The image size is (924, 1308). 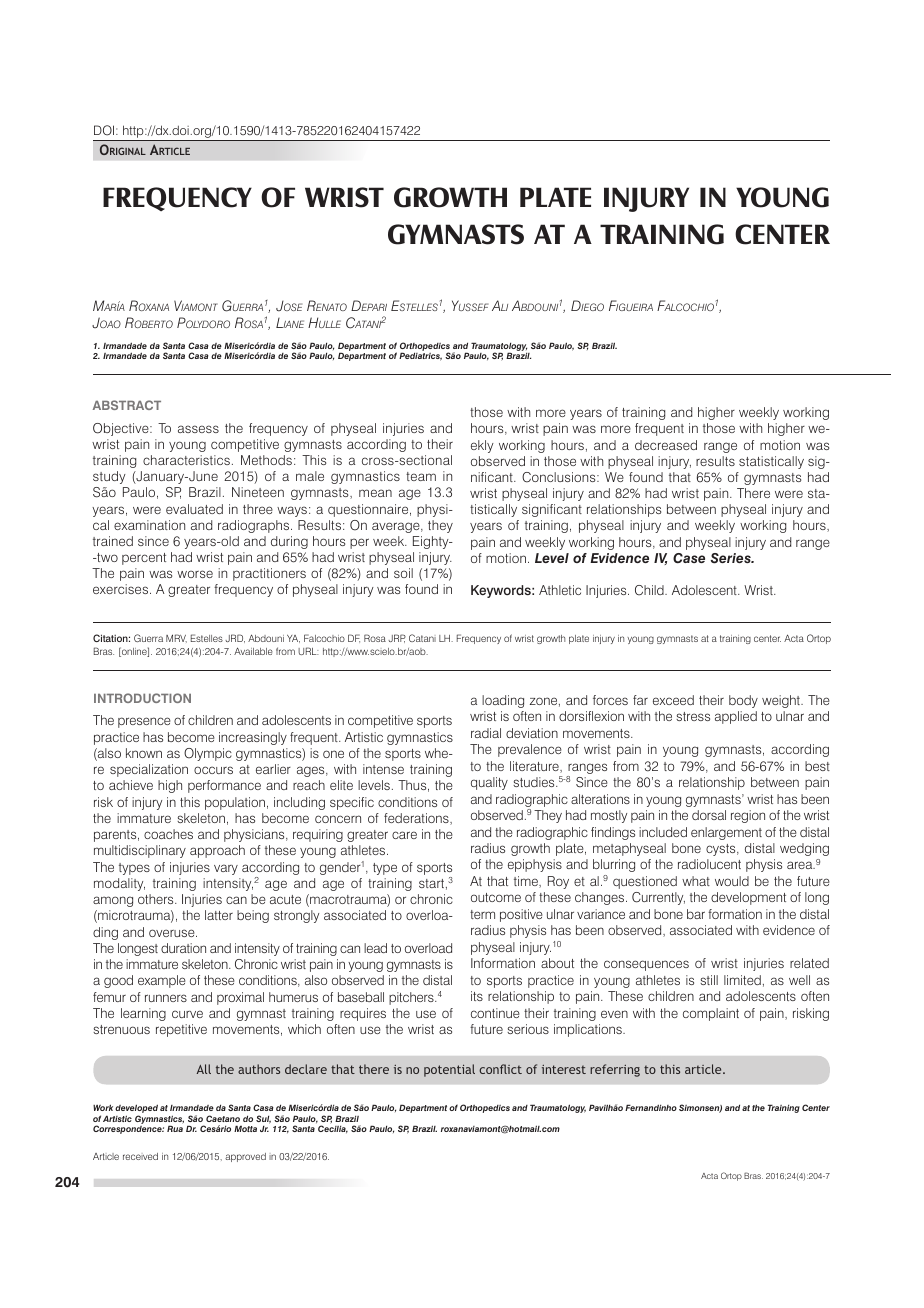 I want to click on potential, so click(x=449, y=1070).
